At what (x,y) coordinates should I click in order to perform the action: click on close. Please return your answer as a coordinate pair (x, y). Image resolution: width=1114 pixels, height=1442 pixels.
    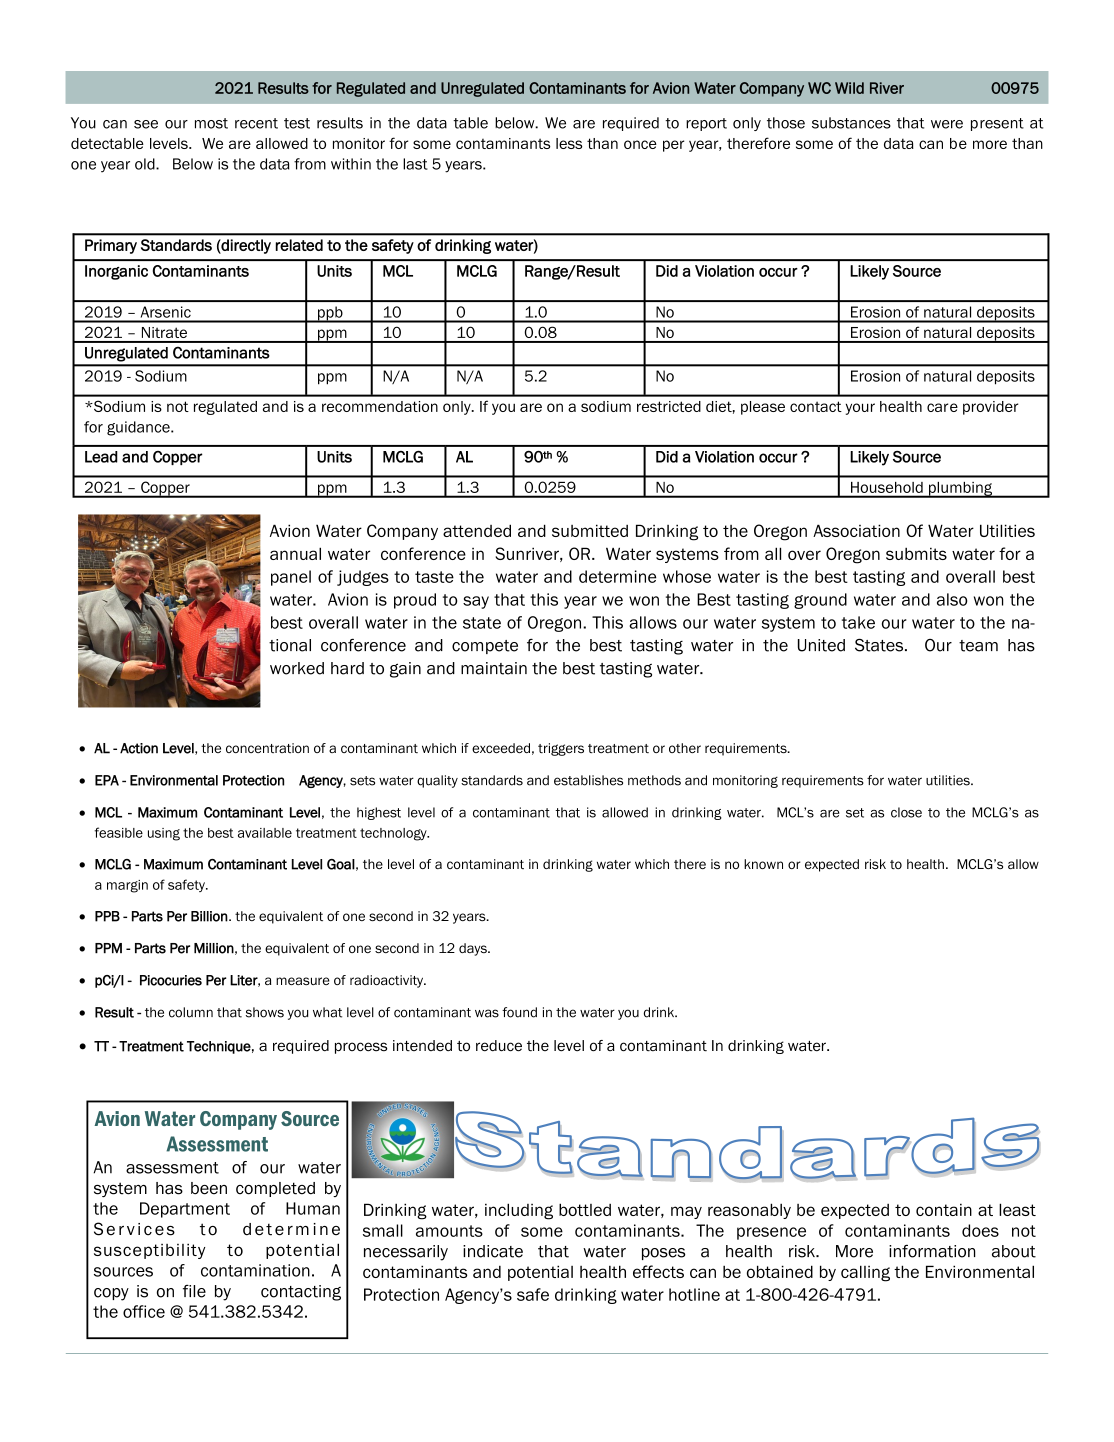
    Looking at the image, I should click on (906, 812).
